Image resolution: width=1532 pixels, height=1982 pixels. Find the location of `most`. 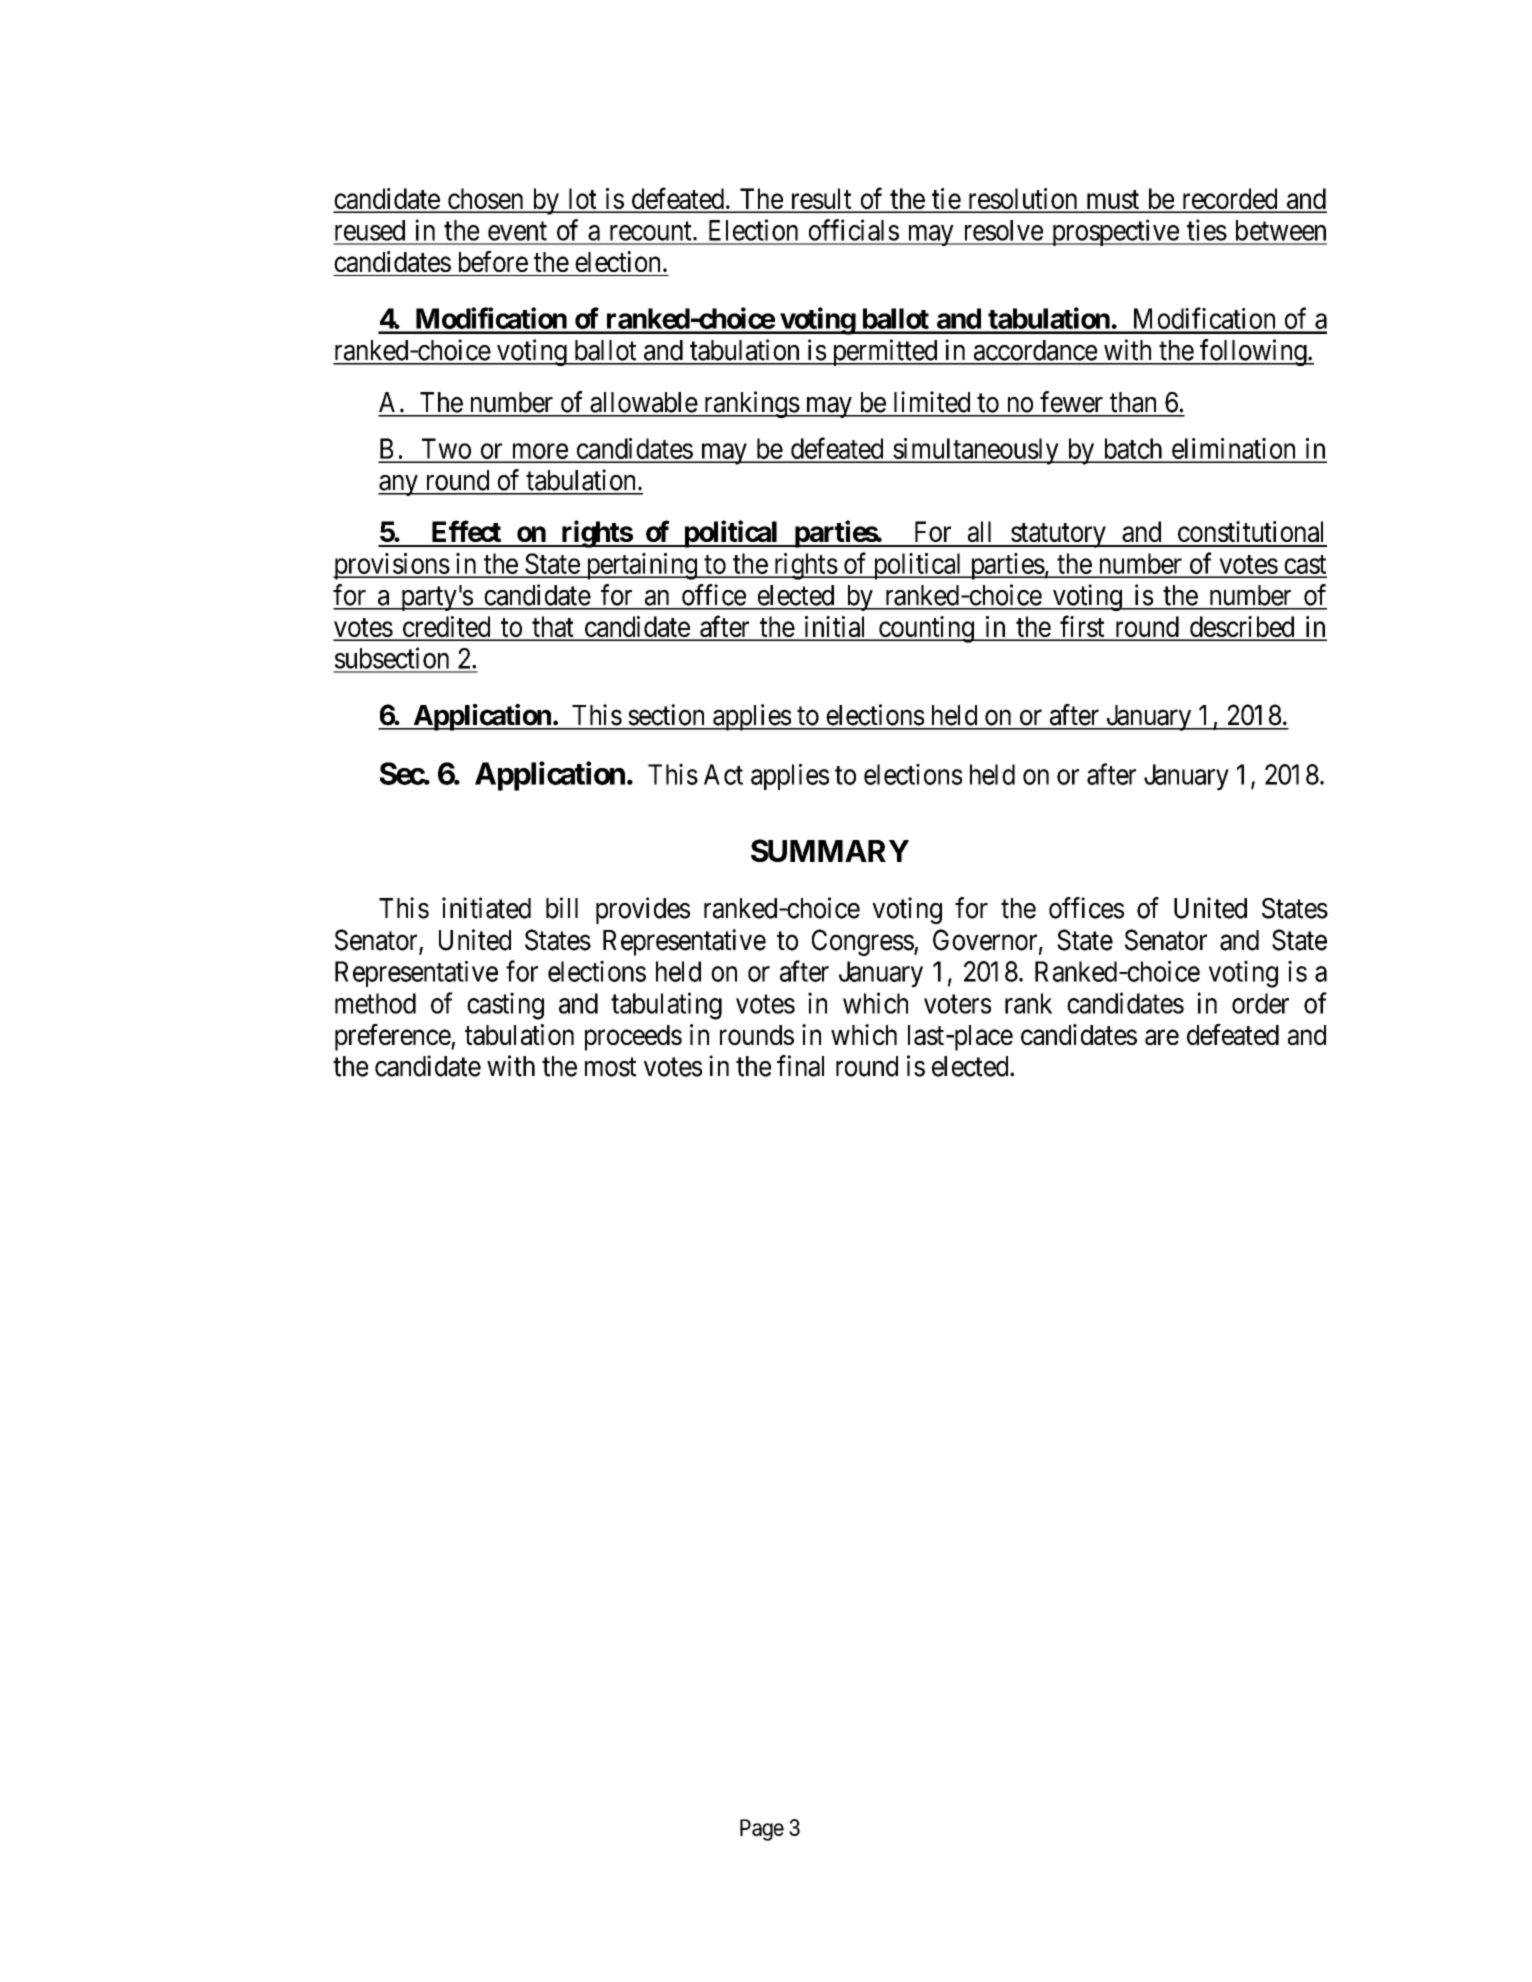

most is located at coordinates (610, 1067).
